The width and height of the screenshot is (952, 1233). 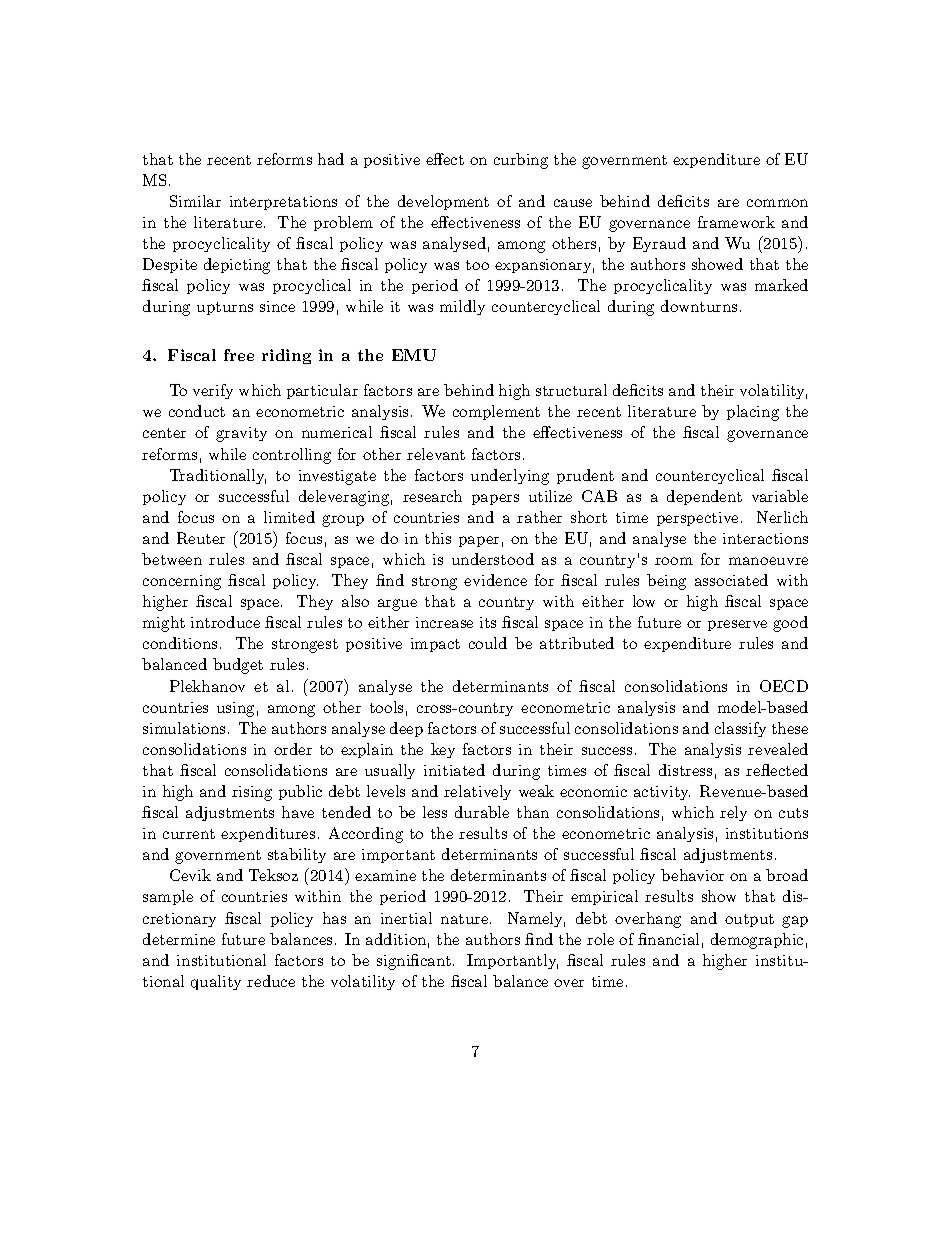 What do you see at coordinates (466, 919) in the screenshot?
I see `nature` at bounding box center [466, 919].
